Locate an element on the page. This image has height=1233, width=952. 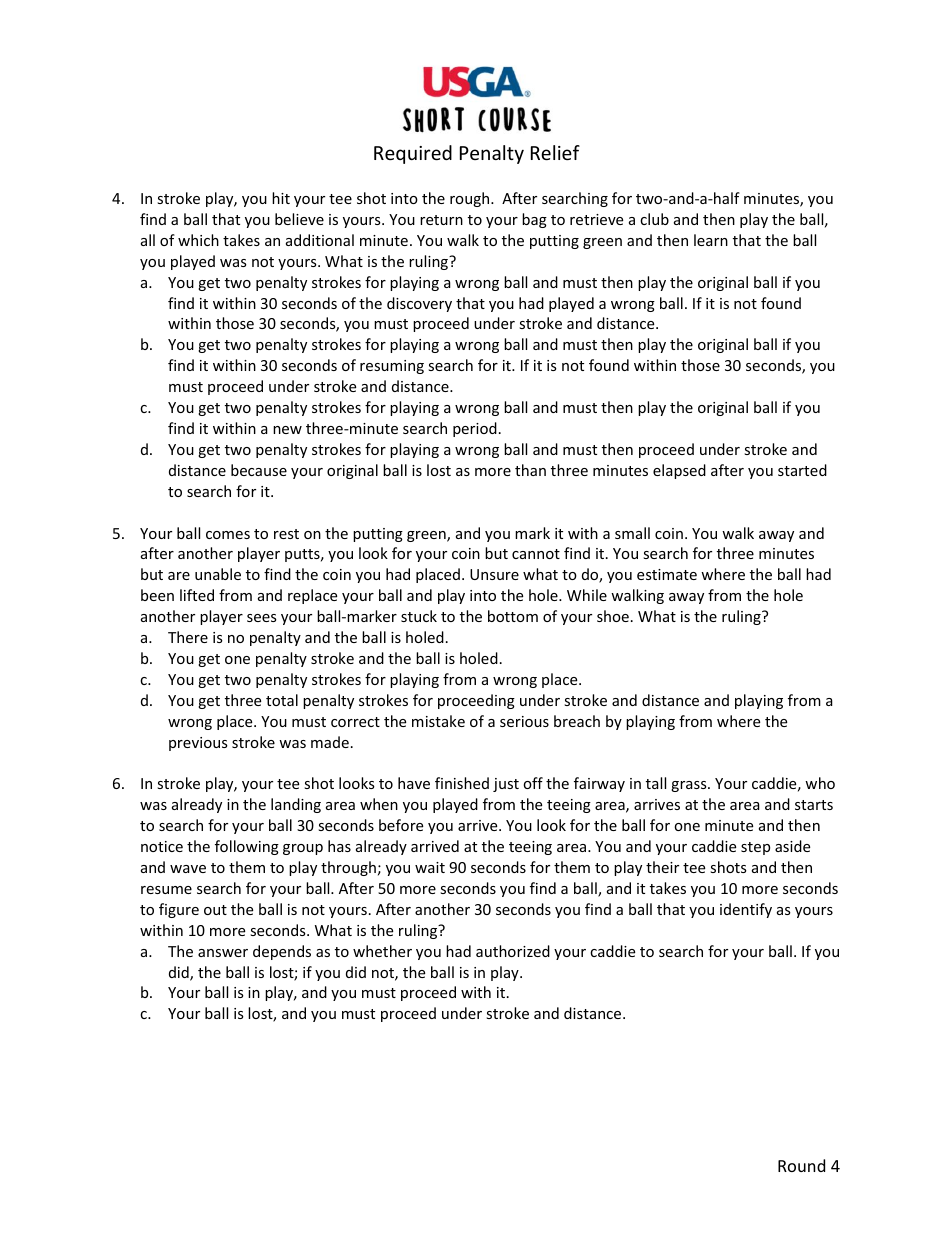
hit is located at coordinates (281, 198).
